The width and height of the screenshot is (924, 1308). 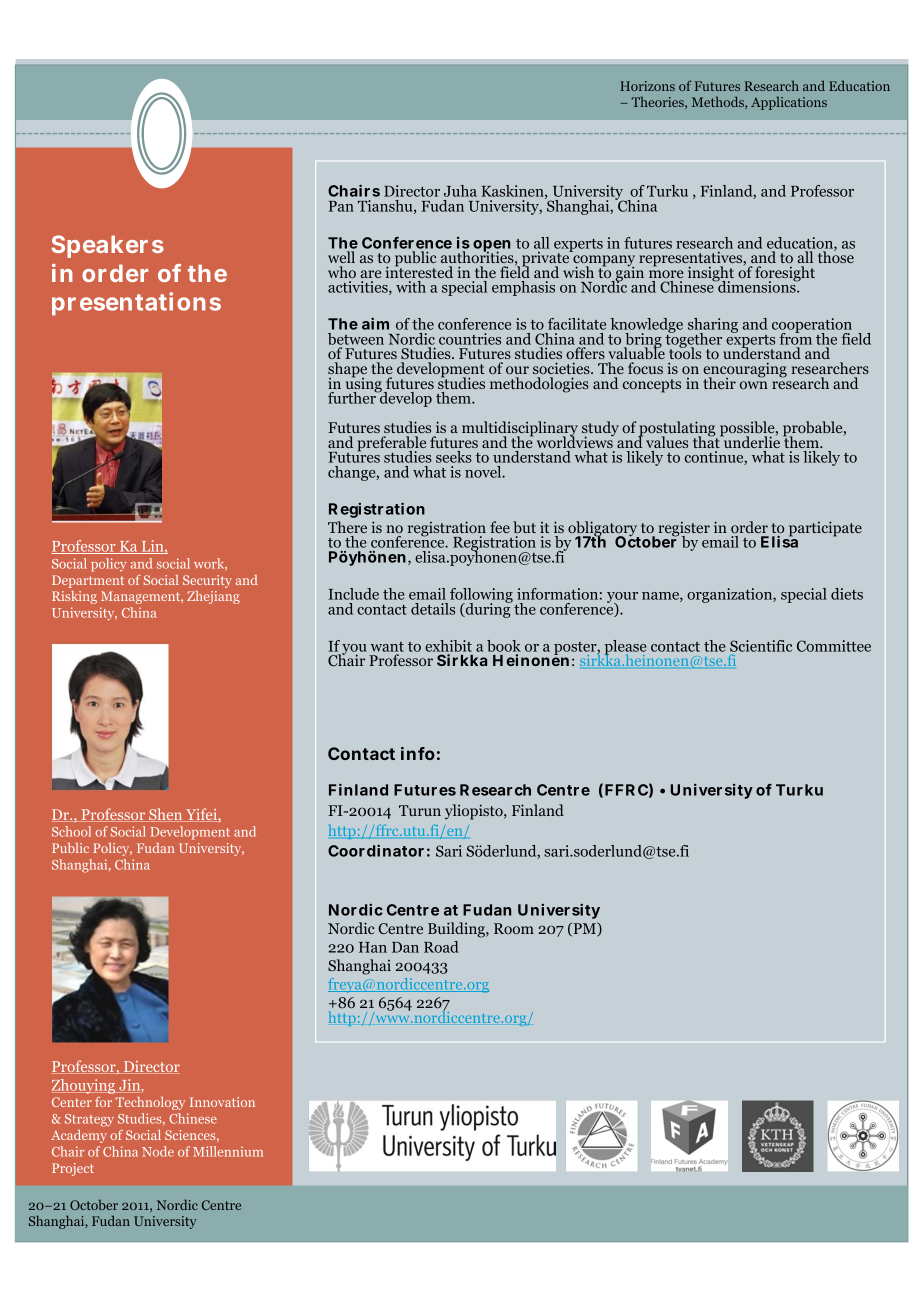 I want to click on Applications, so click(x=789, y=103).
